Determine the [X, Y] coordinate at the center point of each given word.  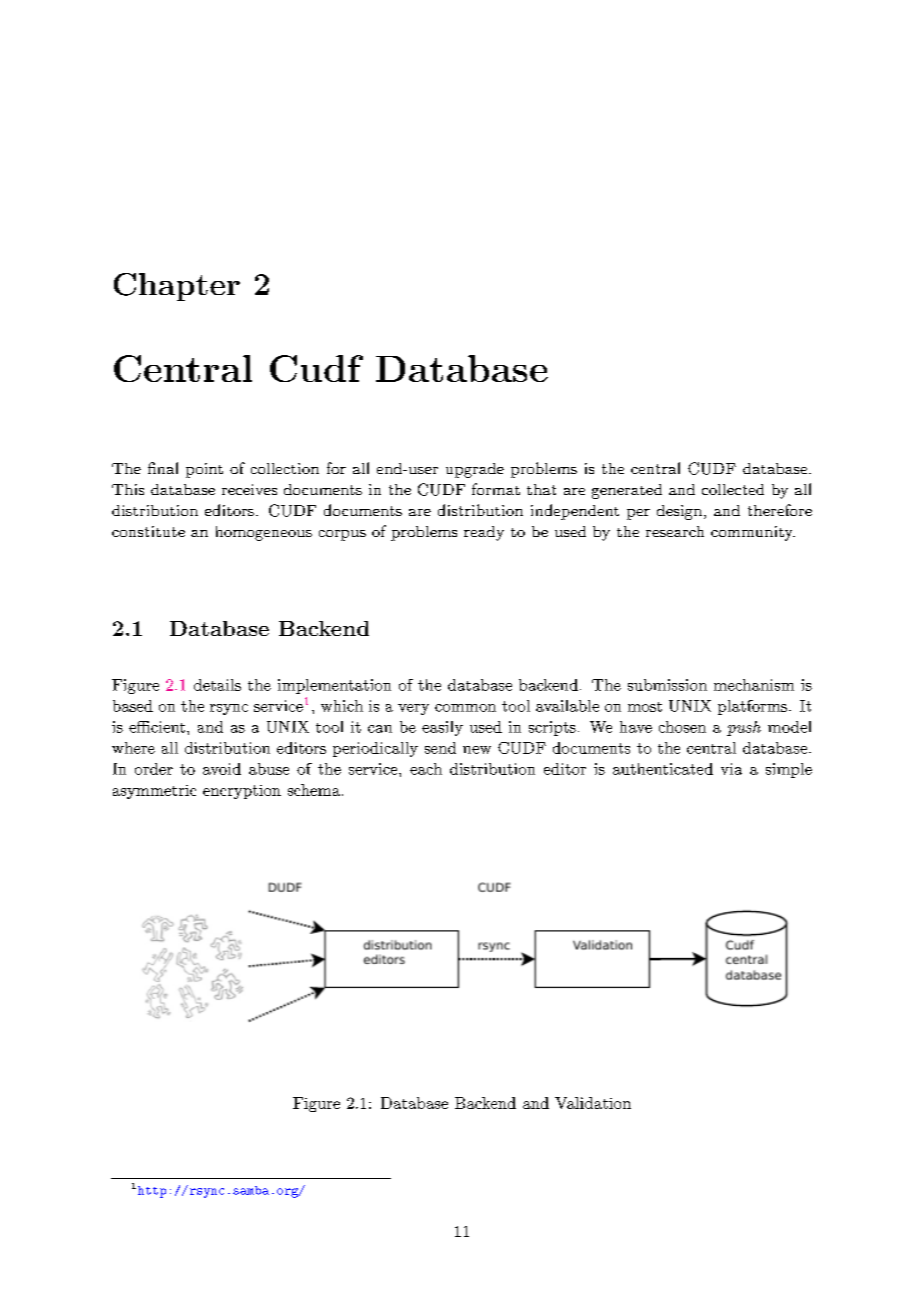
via [731, 769]
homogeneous [264, 533]
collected [733, 489]
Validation [593, 1103]
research [675, 531]
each [426, 769]
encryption [242, 792]
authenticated [663, 769]
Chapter [177, 287]
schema [314, 790]
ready [484, 533]
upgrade [475, 470]
